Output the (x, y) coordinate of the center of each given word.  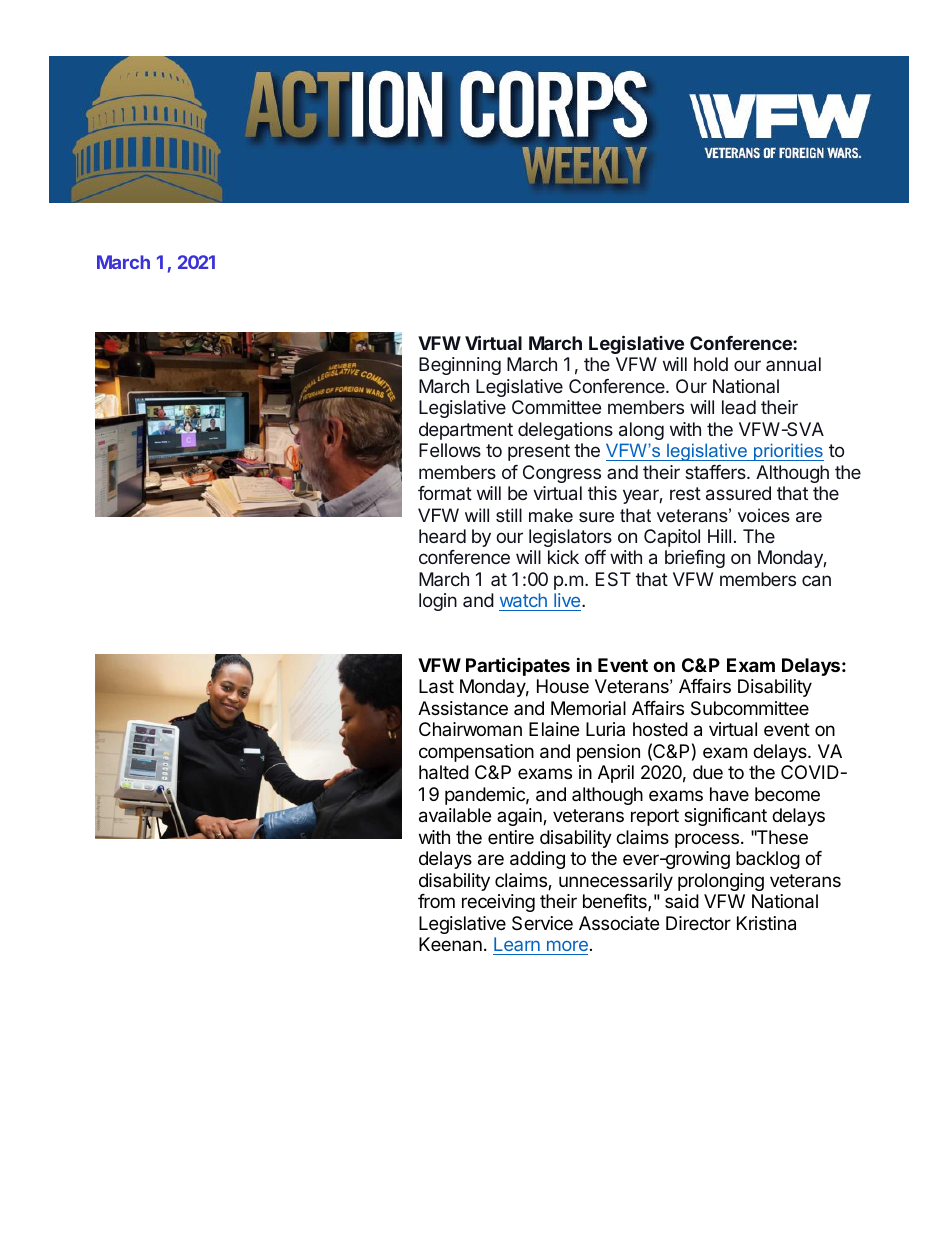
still (509, 515)
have (729, 794)
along (641, 431)
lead (739, 407)
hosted (660, 729)
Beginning (460, 366)
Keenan (450, 944)
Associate (619, 923)
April (616, 774)
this (602, 493)
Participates (518, 666)
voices (764, 515)
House (563, 686)
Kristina (766, 923)
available (455, 815)
